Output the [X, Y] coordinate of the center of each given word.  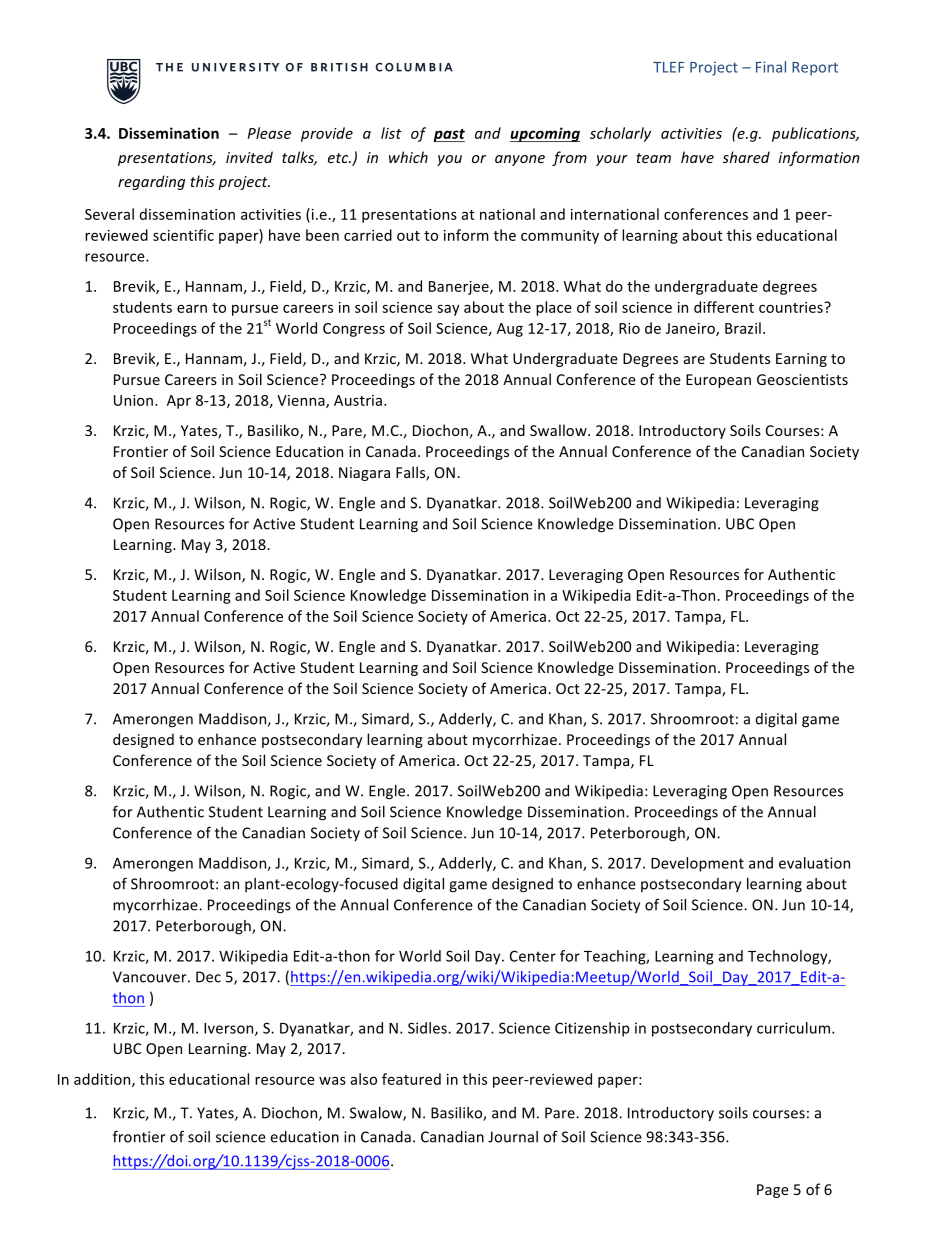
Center [533, 956]
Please [269, 133]
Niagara [364, 474]
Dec [208, 977]
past [449, 135]
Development [697, 864]
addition [103, 1080]
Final [771, 67]
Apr [179, 402]
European [718, 381]
